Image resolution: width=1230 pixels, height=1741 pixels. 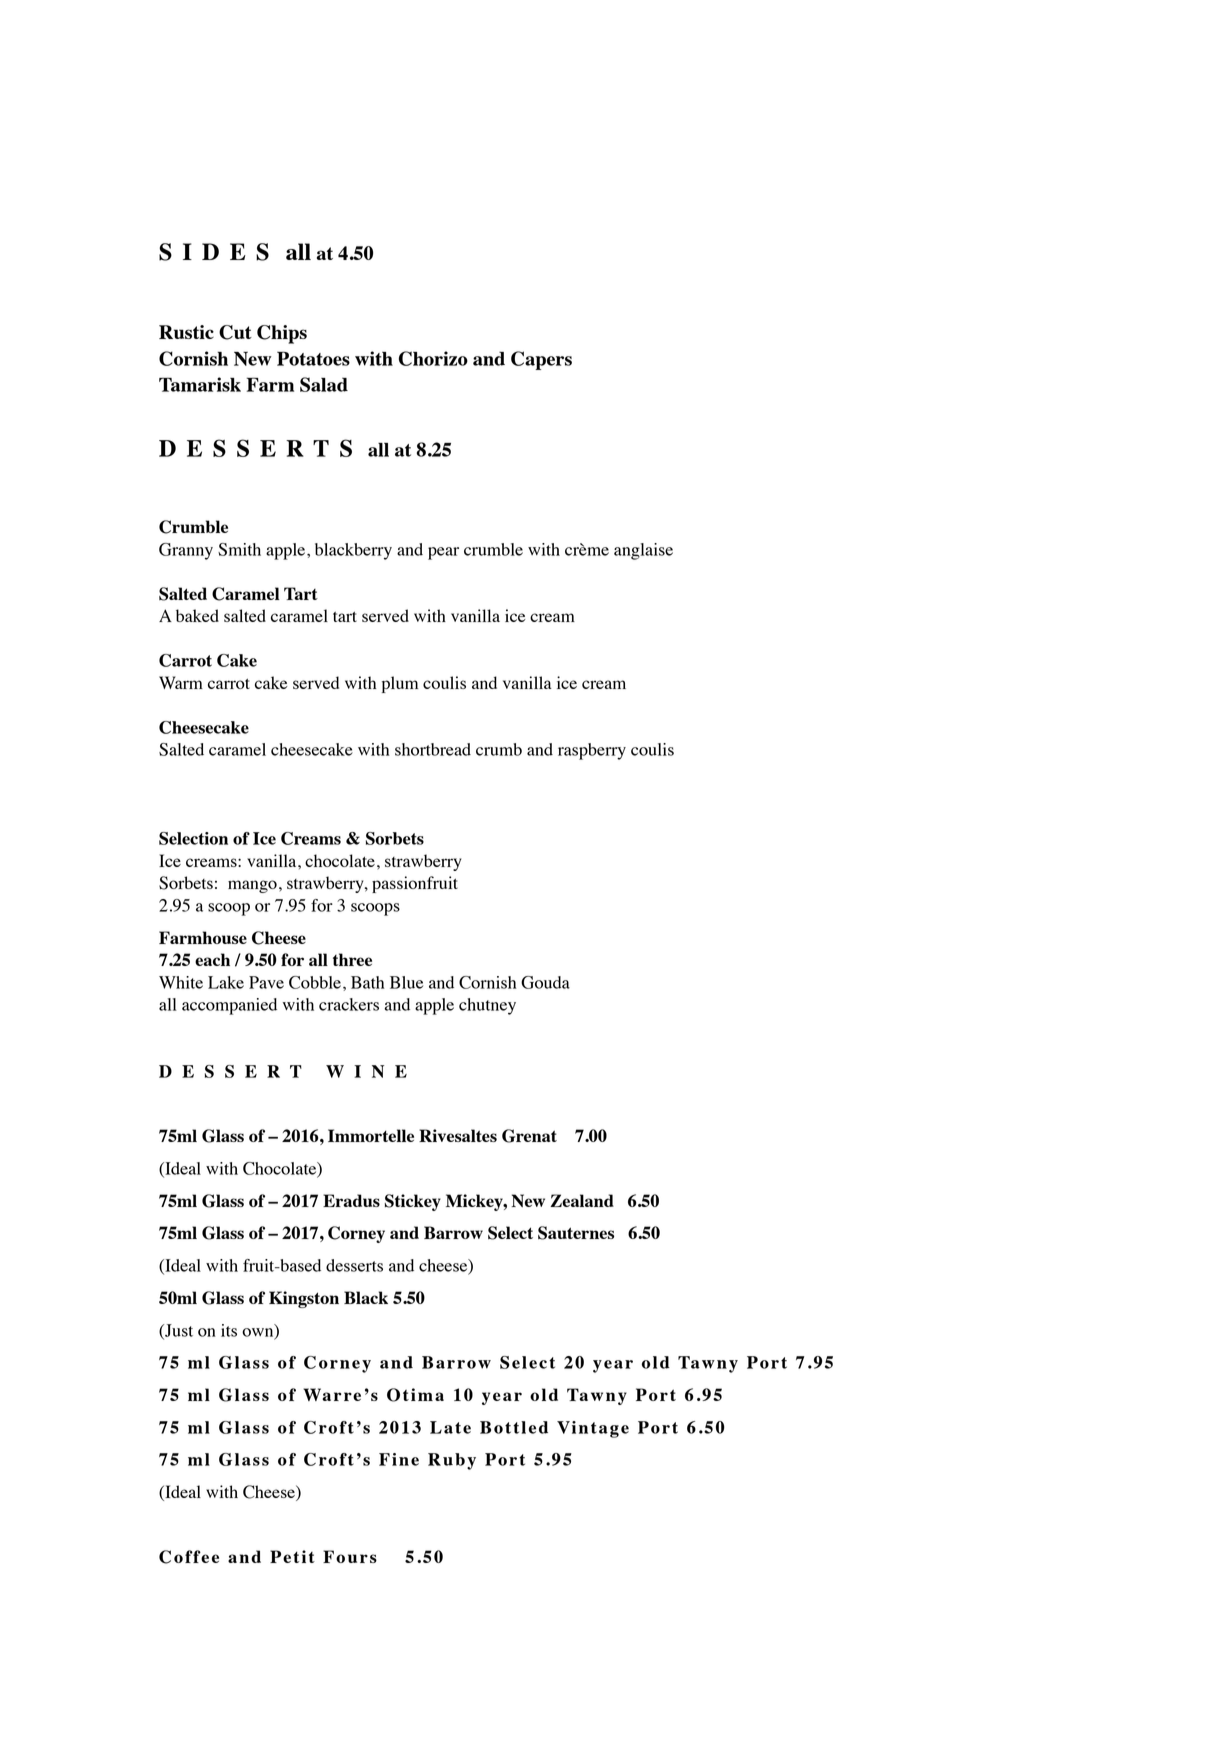 What do you see at coordinates (592, 751) in the page?
I see `raspberry` at bounding box center [592, 751].
